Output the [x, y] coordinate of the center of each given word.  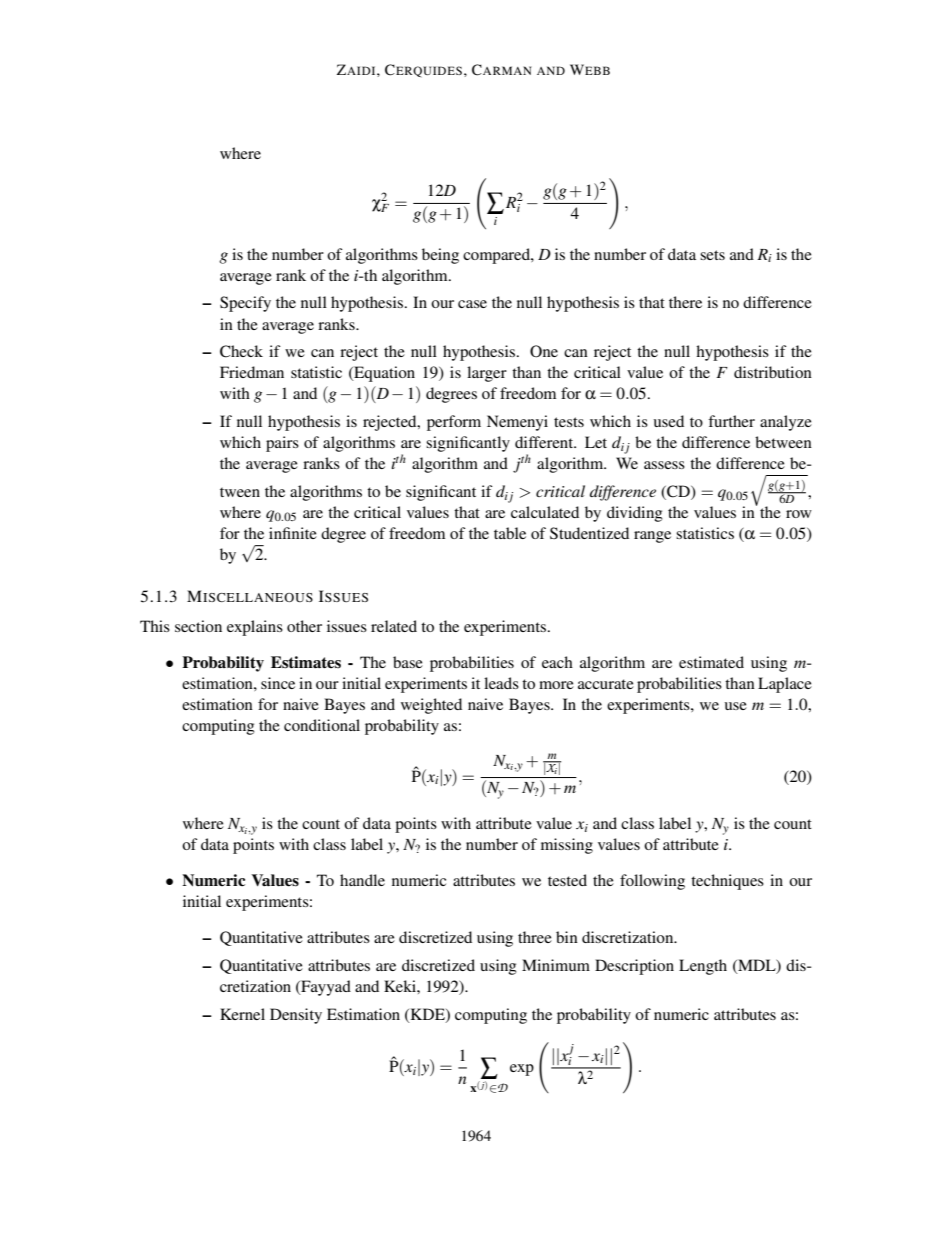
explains [255, 628]
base [408, 662]
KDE [427, 1015]
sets [712, 255]
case [472, 304]
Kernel [242, 1014]
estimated [711, 662]
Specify [245, 304]
